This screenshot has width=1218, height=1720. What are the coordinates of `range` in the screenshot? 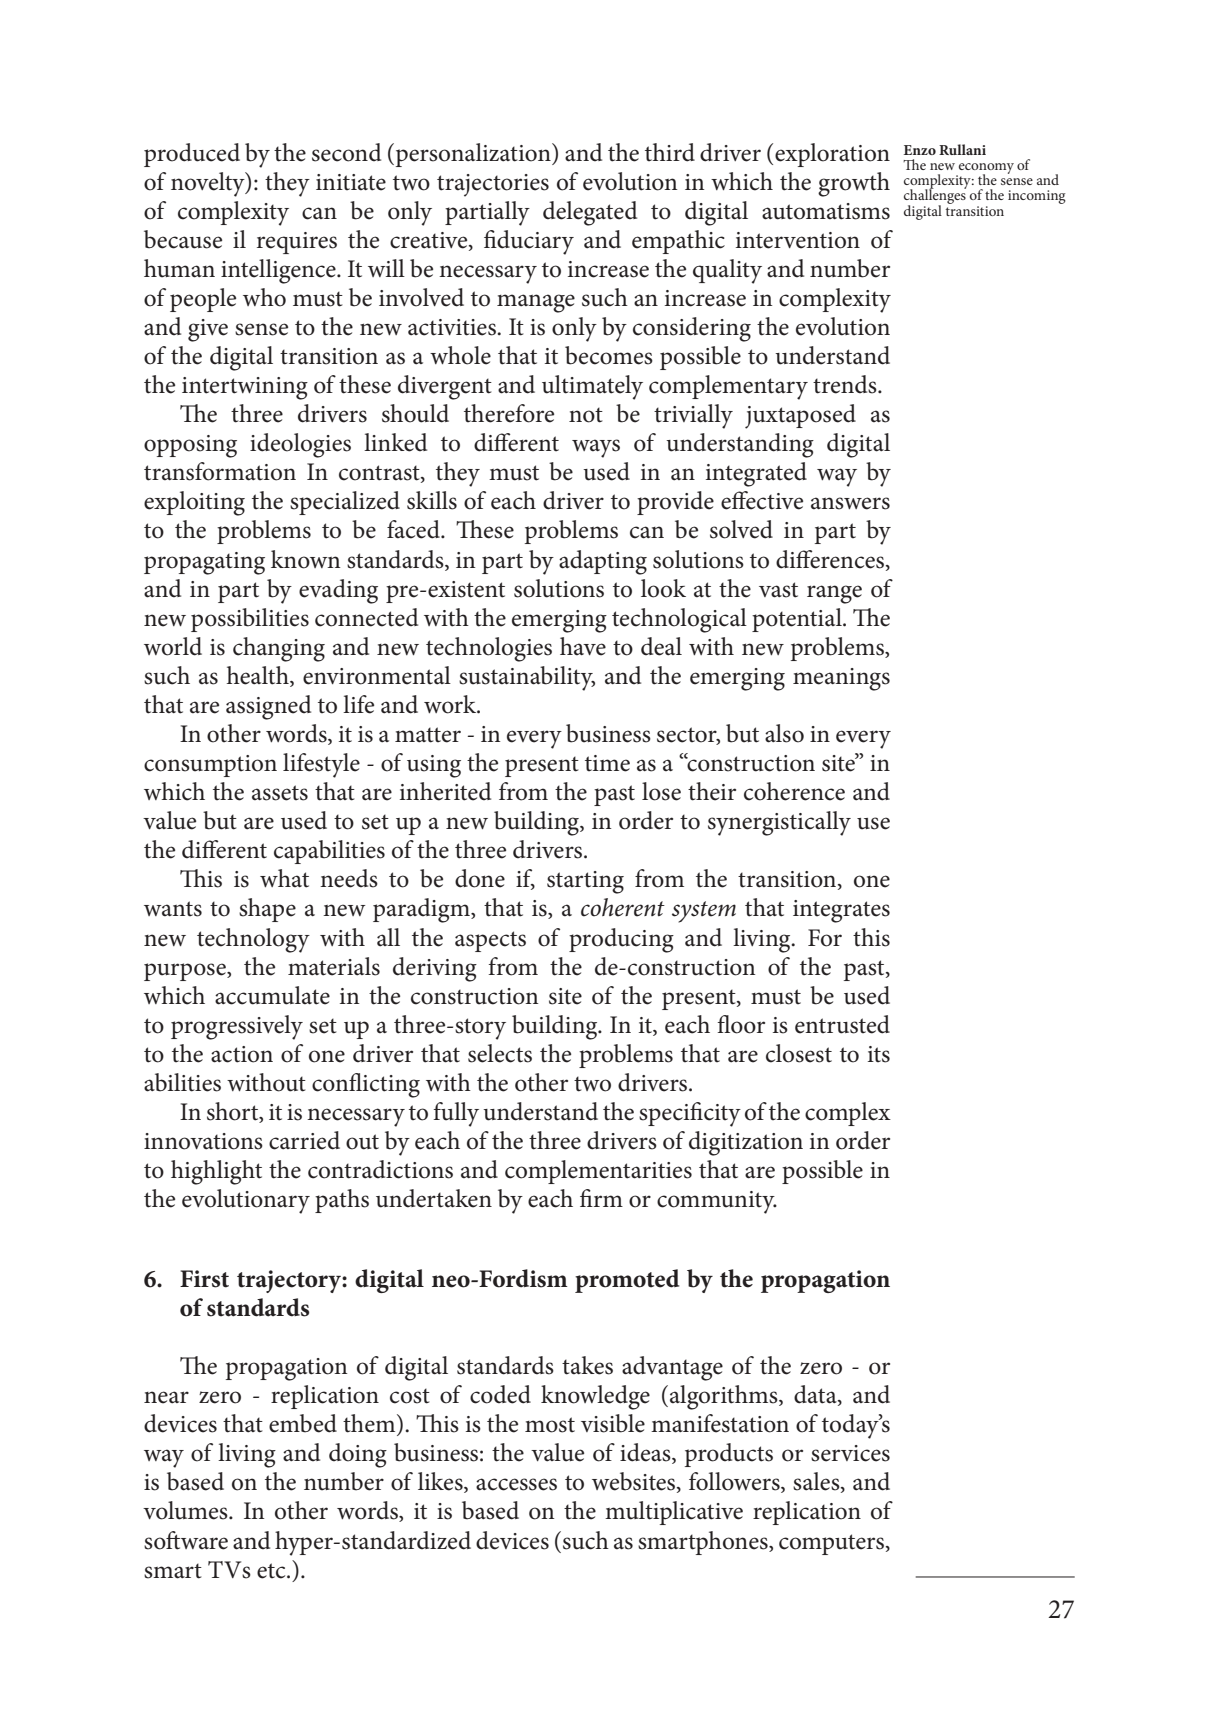 It's located at (834, 594).
